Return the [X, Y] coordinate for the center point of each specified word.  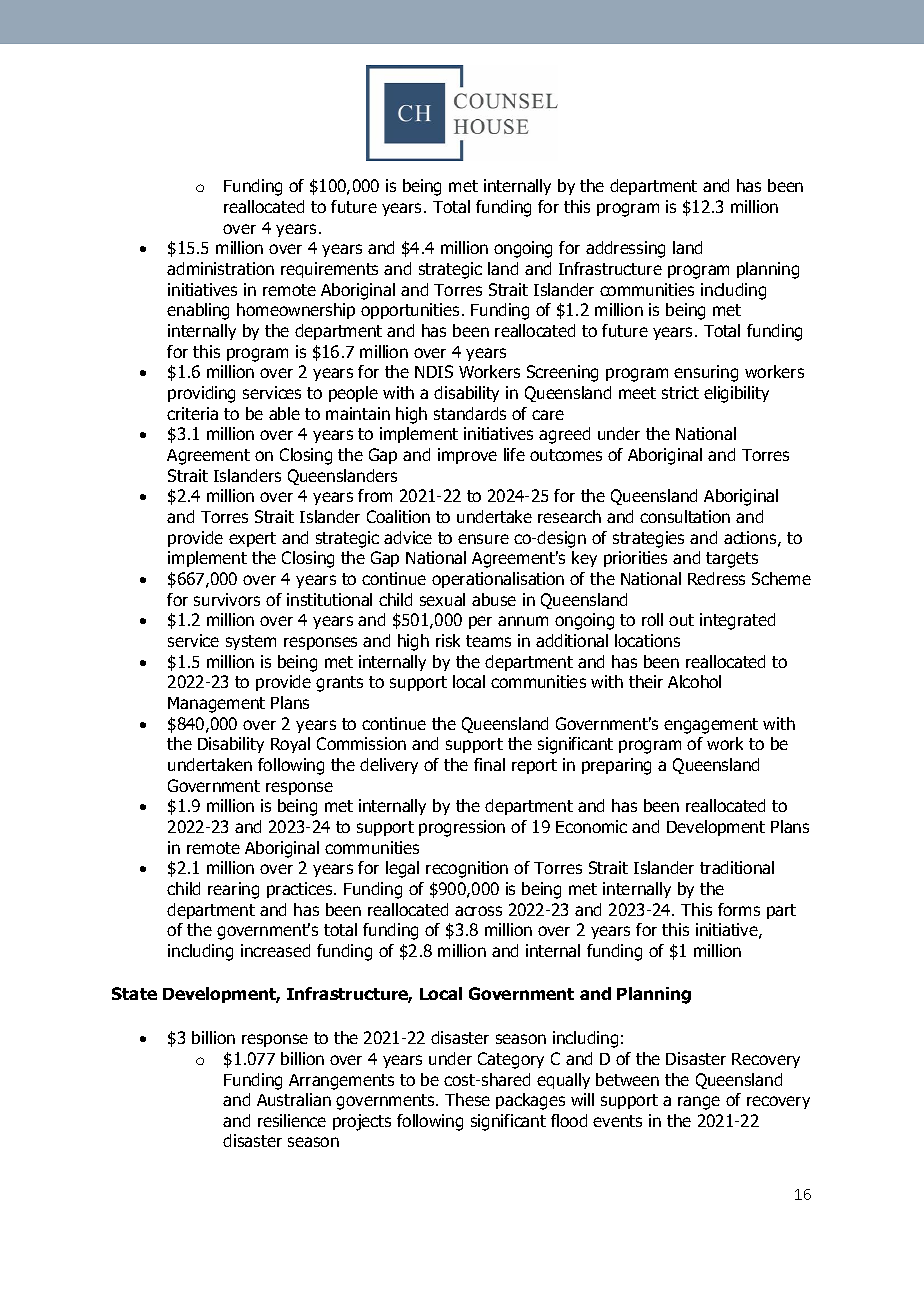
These [467, 1099]
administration [220, 268]
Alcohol [694, 681]
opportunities [410, 311]
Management [216, 705]
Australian [294, 1099]
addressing [625, 249]
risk [448, 640]
